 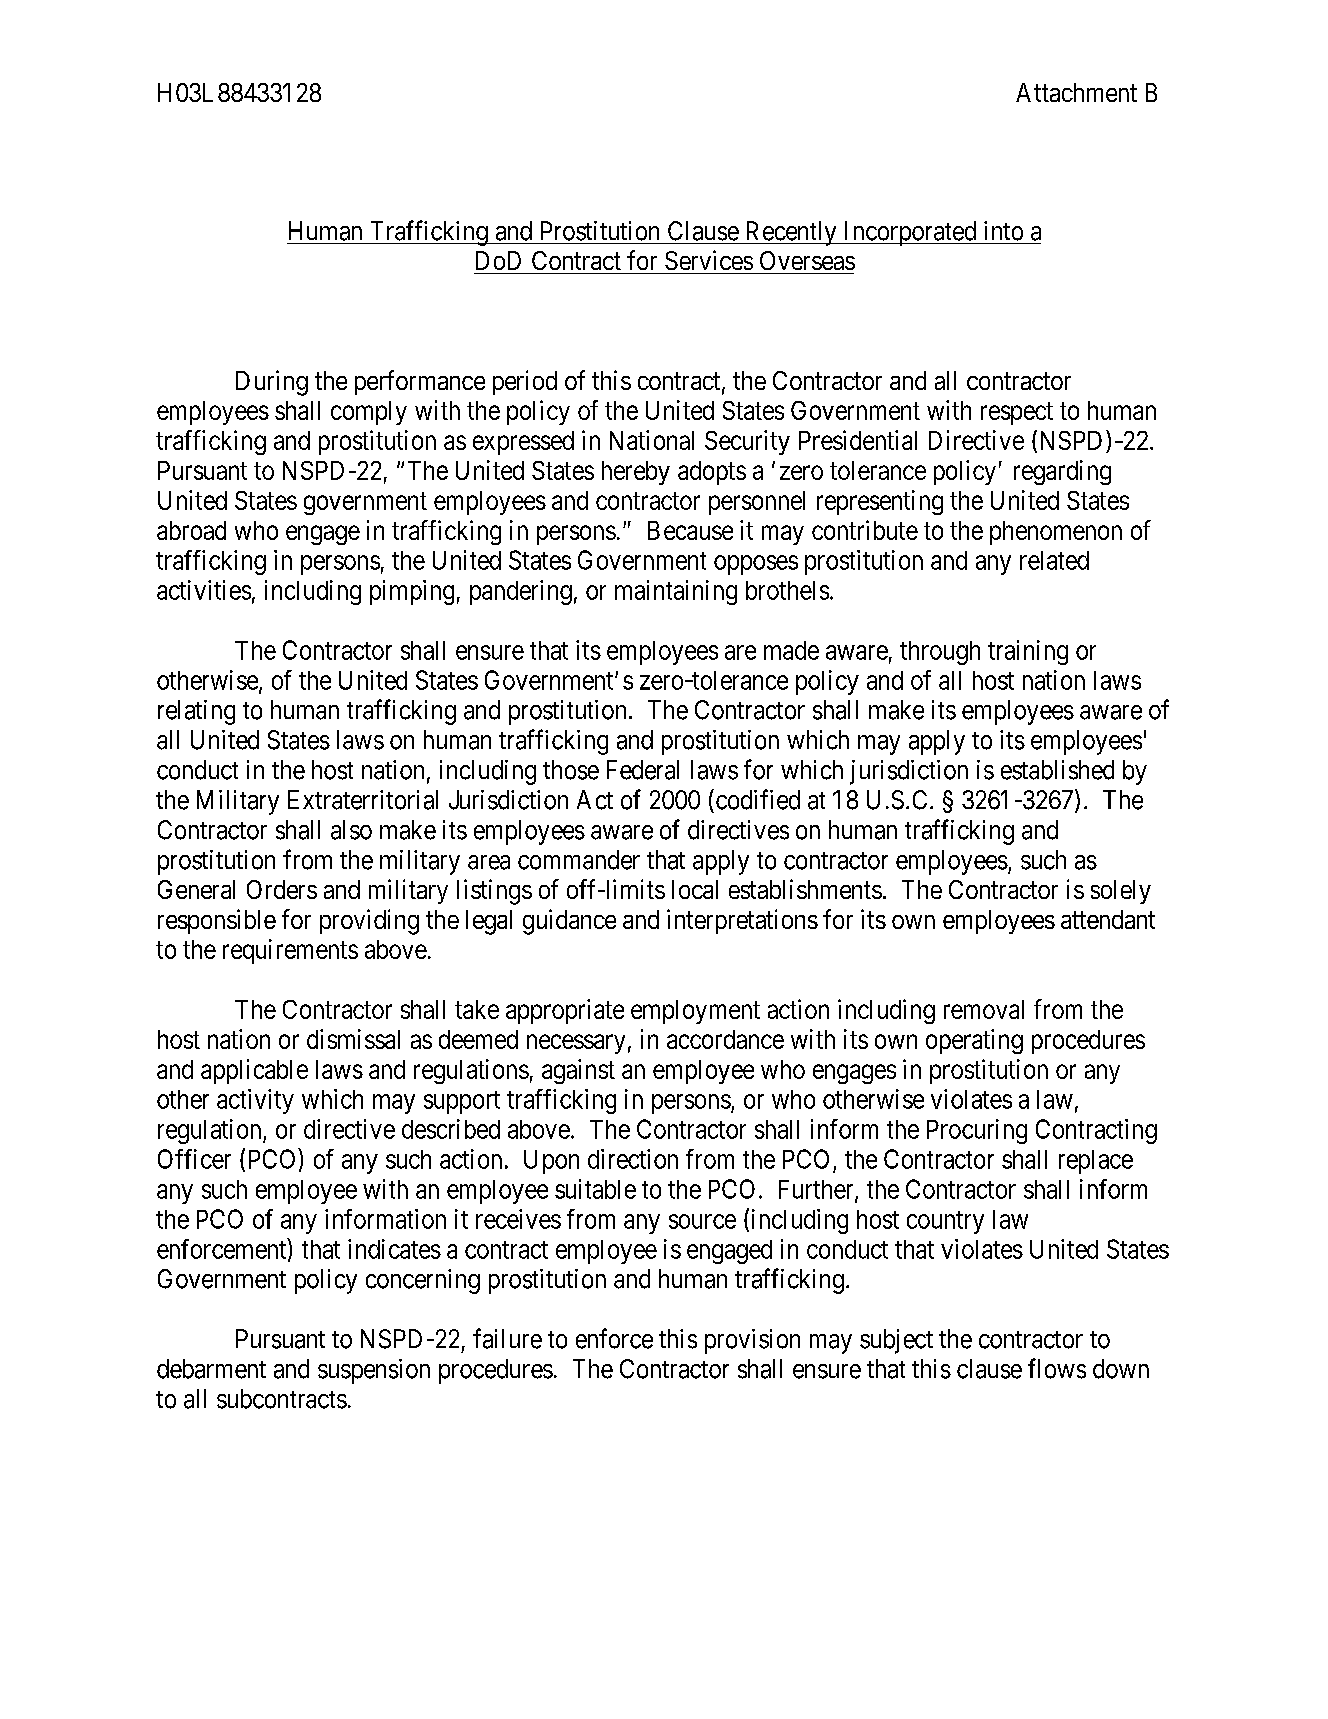 What do you see at coordinates (374, 1371) in the screenshot?
I see `suspension` at bounding box center [374, 1371].
